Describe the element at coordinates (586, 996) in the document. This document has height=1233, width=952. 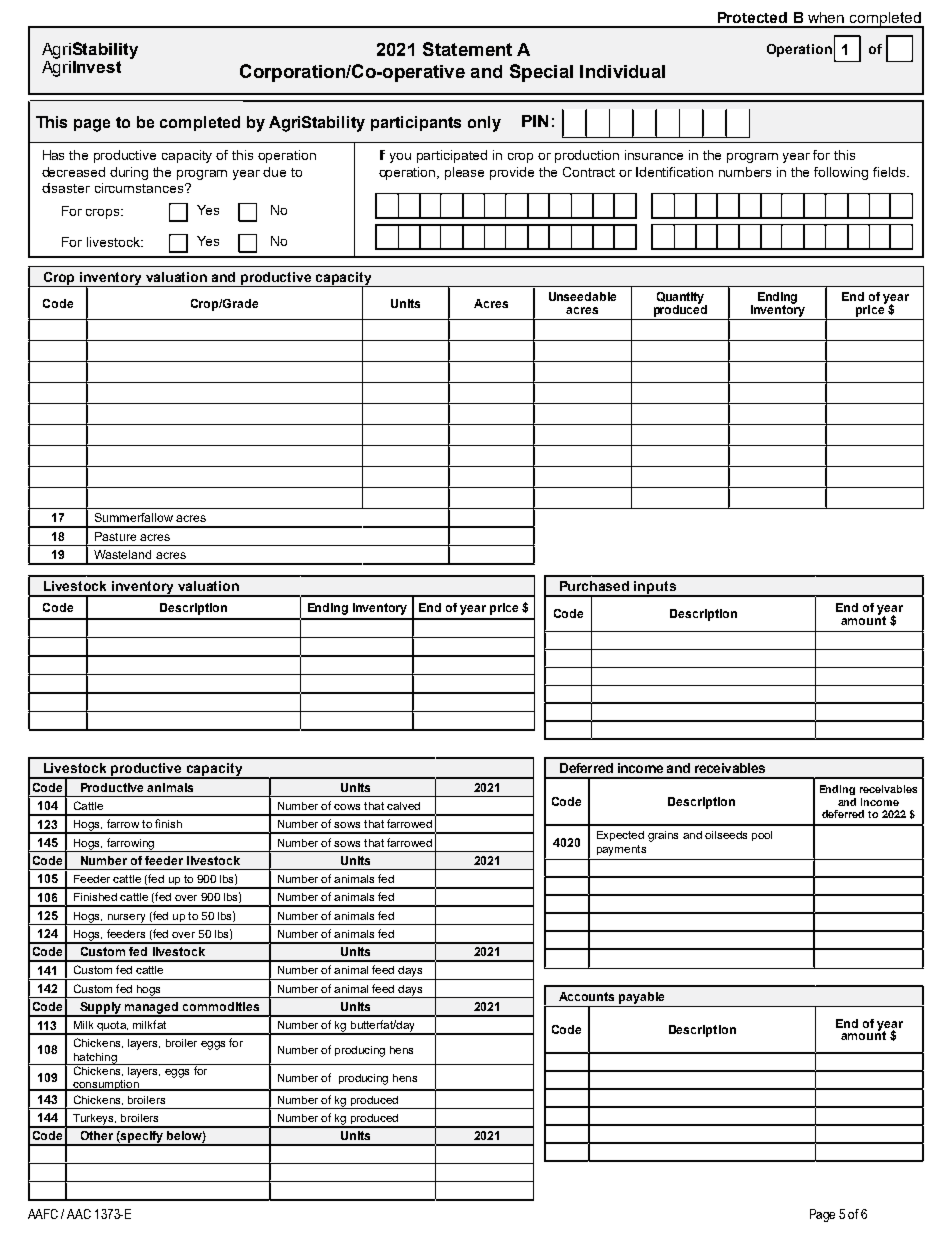
I see `Accounts` at that location.
